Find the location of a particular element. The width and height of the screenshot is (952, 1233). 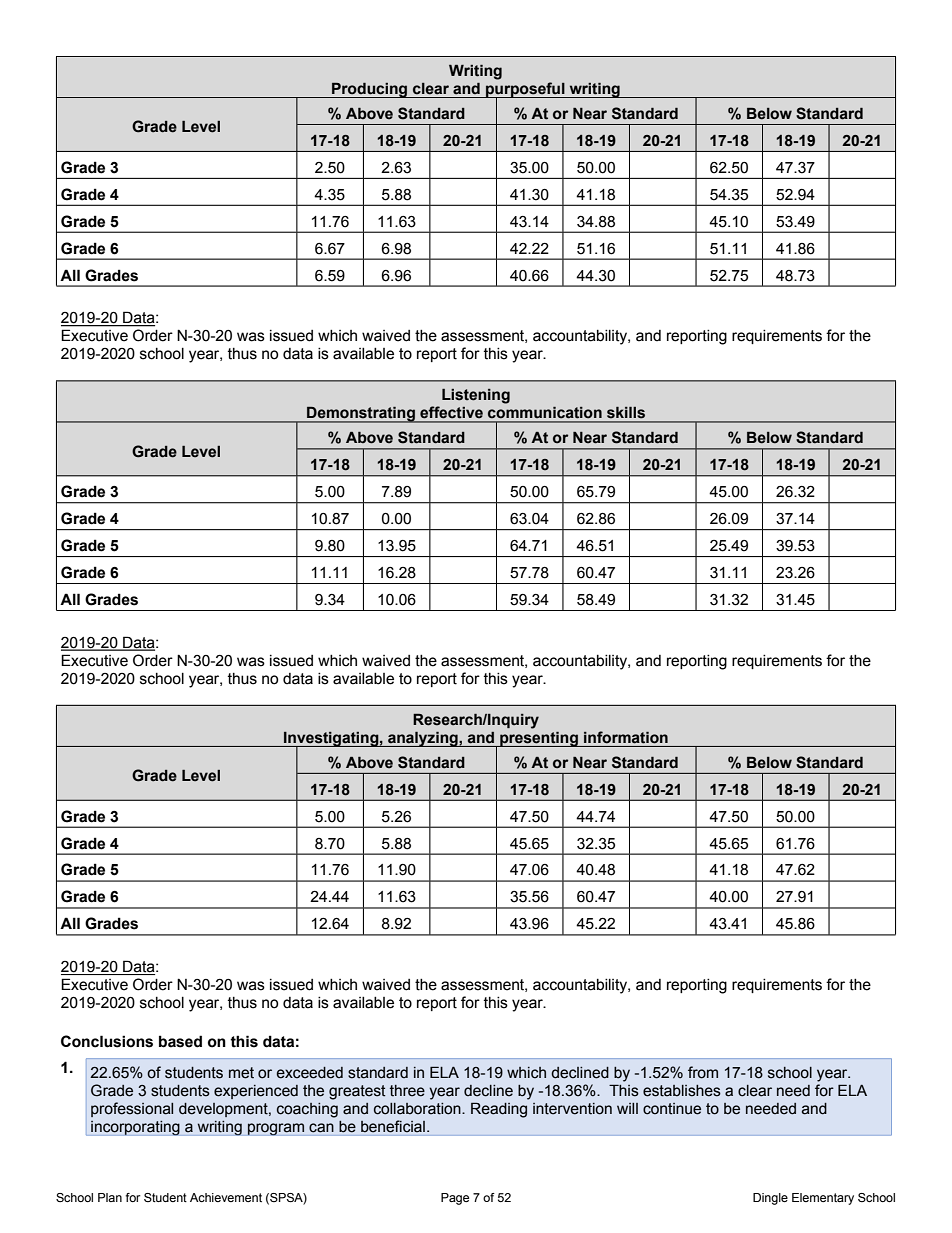

purposeful is located at coordinates (525, 90).
